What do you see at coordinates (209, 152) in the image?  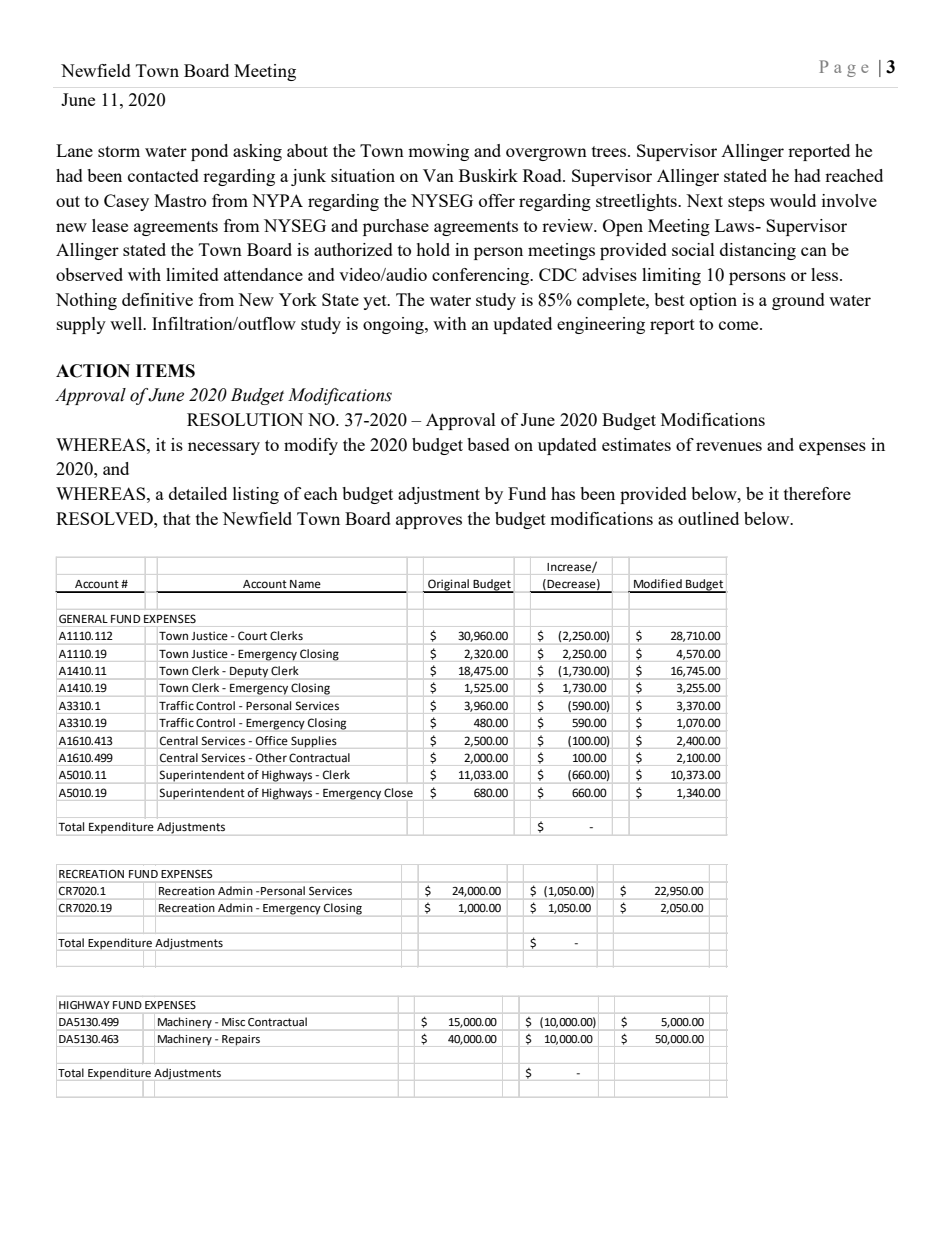 I see `pond` at bounding box center [209, 152].
